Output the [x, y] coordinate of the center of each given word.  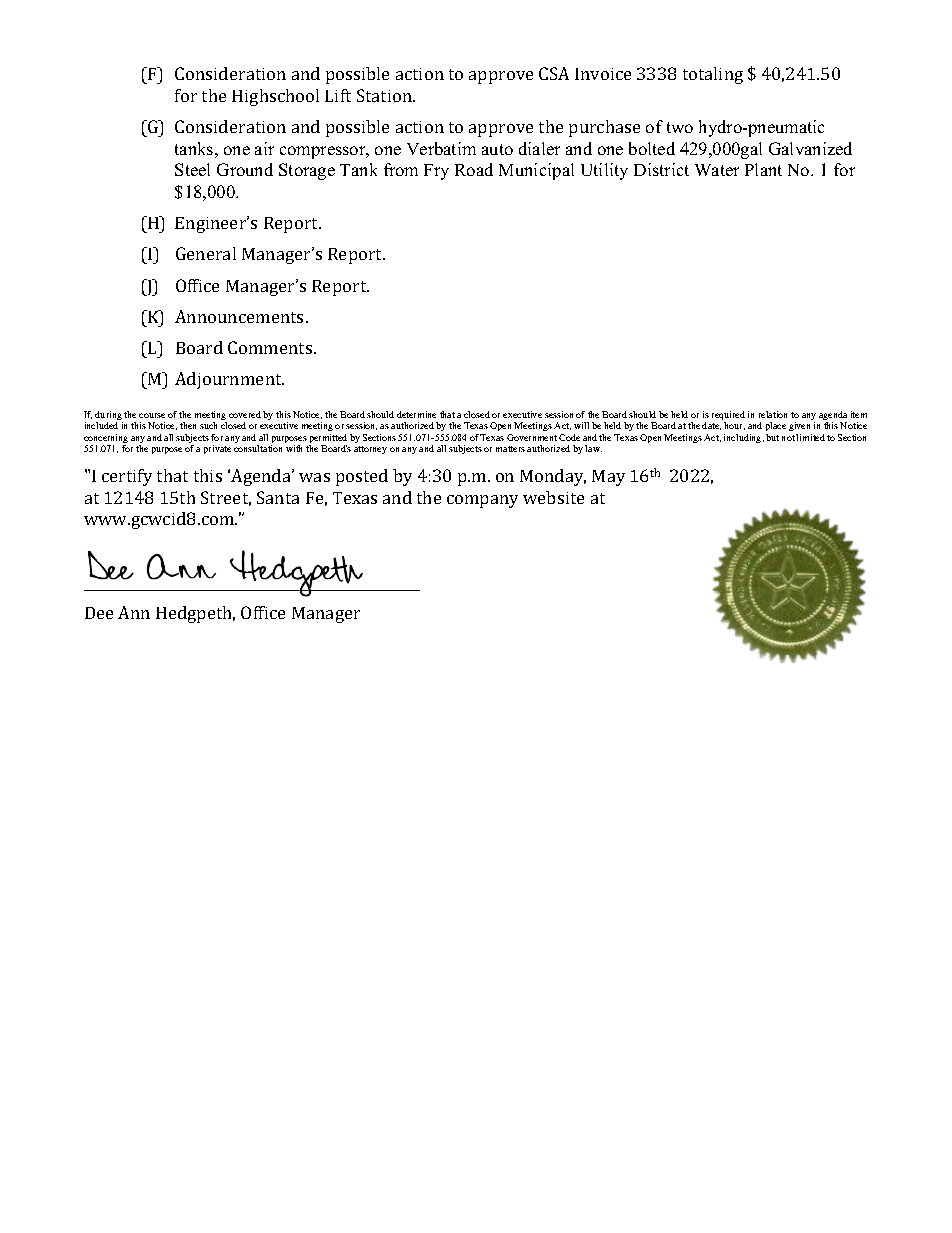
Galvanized [810, 148]
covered [245, 414]
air [264, 148]
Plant [763, 169]
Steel [192, 169]
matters [510, 449]
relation [773, 414]
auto [497, 149]
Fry [436, 172]
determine [416, 414]
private [217, 449]
